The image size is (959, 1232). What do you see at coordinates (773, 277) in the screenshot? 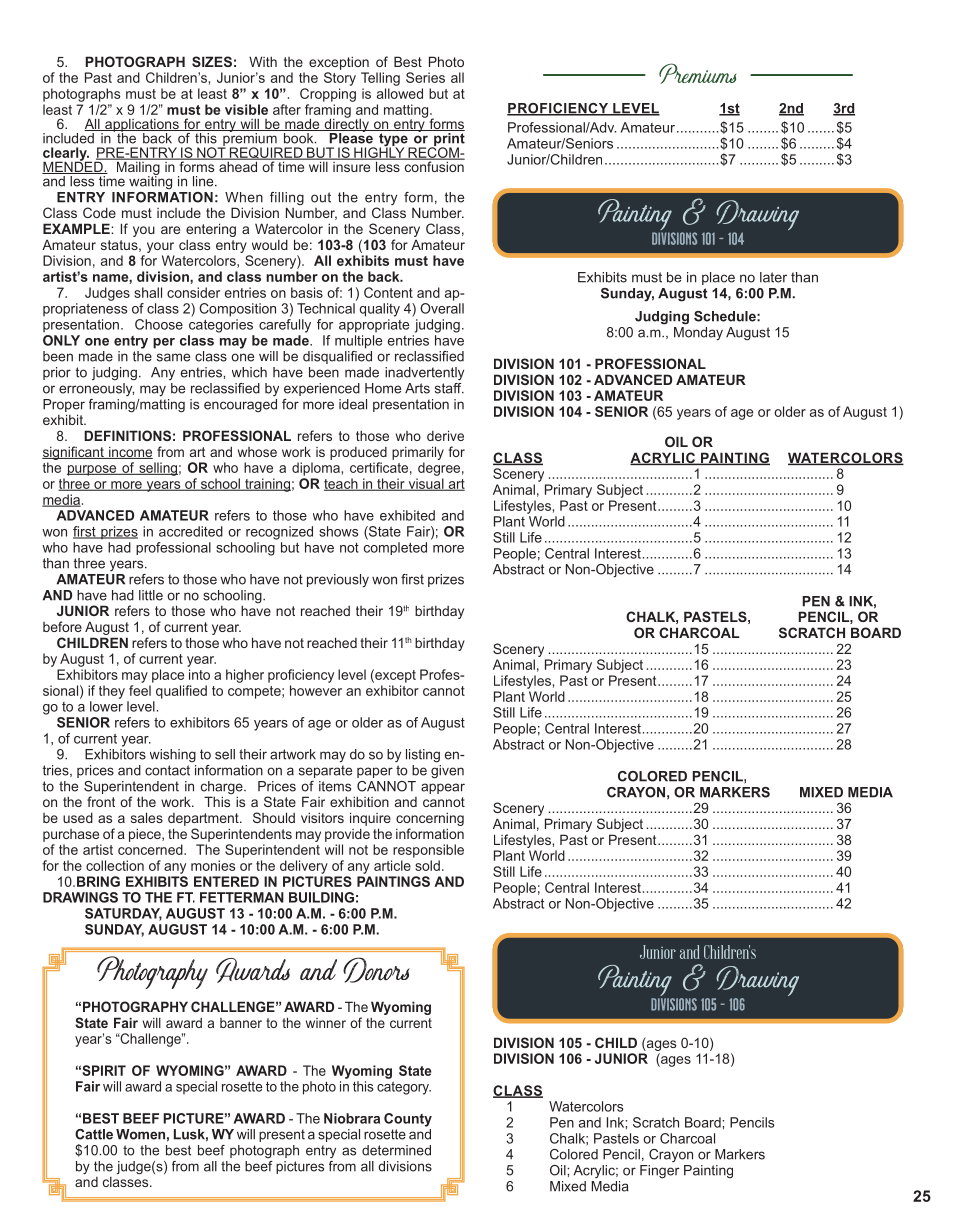
I see `later` at bounding box center [773, 277].
